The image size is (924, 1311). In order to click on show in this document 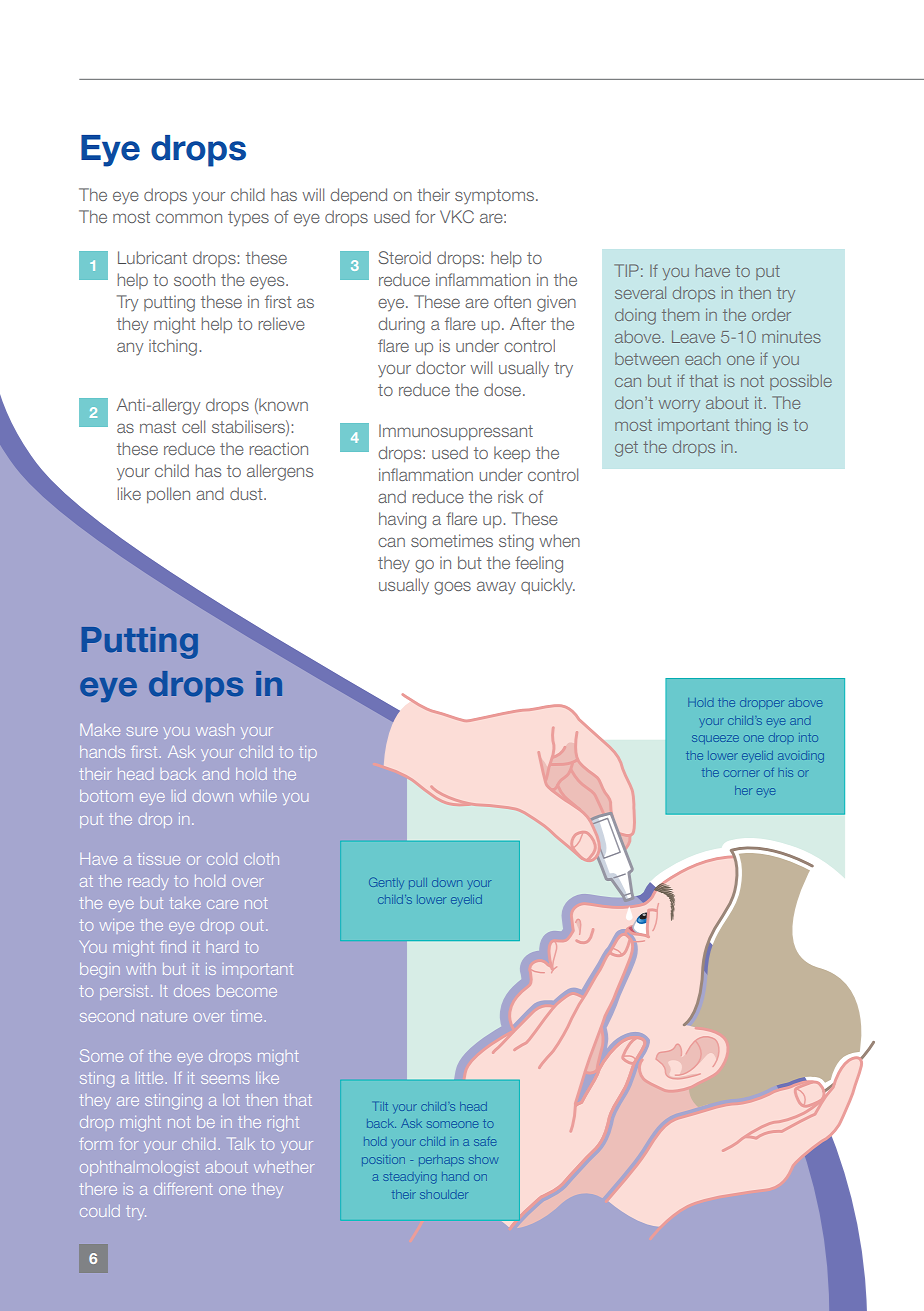, I will do `click(483, 1159)`.
